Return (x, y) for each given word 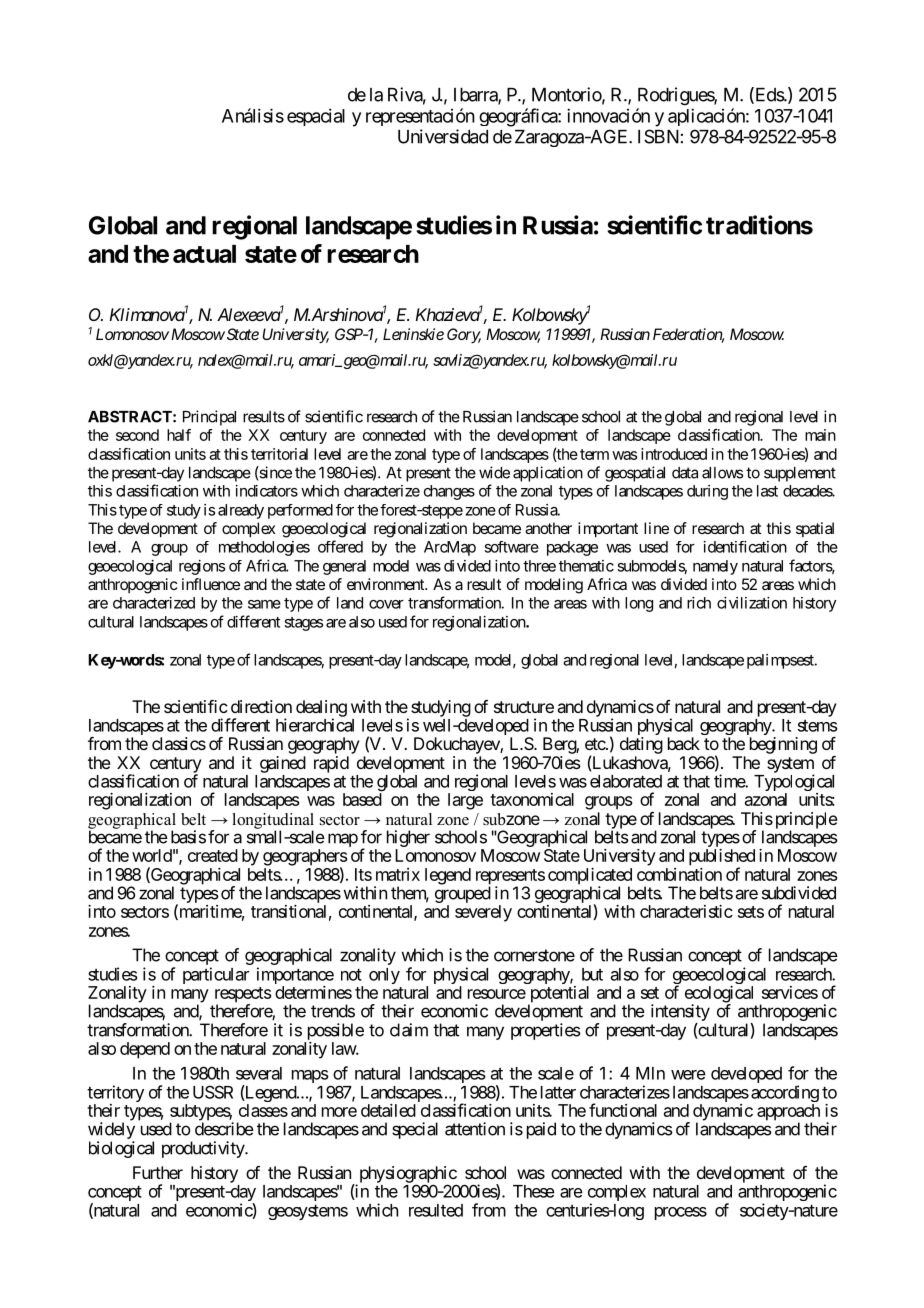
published (722, 858)
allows (722, 473)
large (465, 801)
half (179, 435)
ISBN (658, 136)
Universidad (443, 136)
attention (475, 1129)
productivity (204, 1149)
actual (204, 254)
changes (449, 492)
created (213, 855)
